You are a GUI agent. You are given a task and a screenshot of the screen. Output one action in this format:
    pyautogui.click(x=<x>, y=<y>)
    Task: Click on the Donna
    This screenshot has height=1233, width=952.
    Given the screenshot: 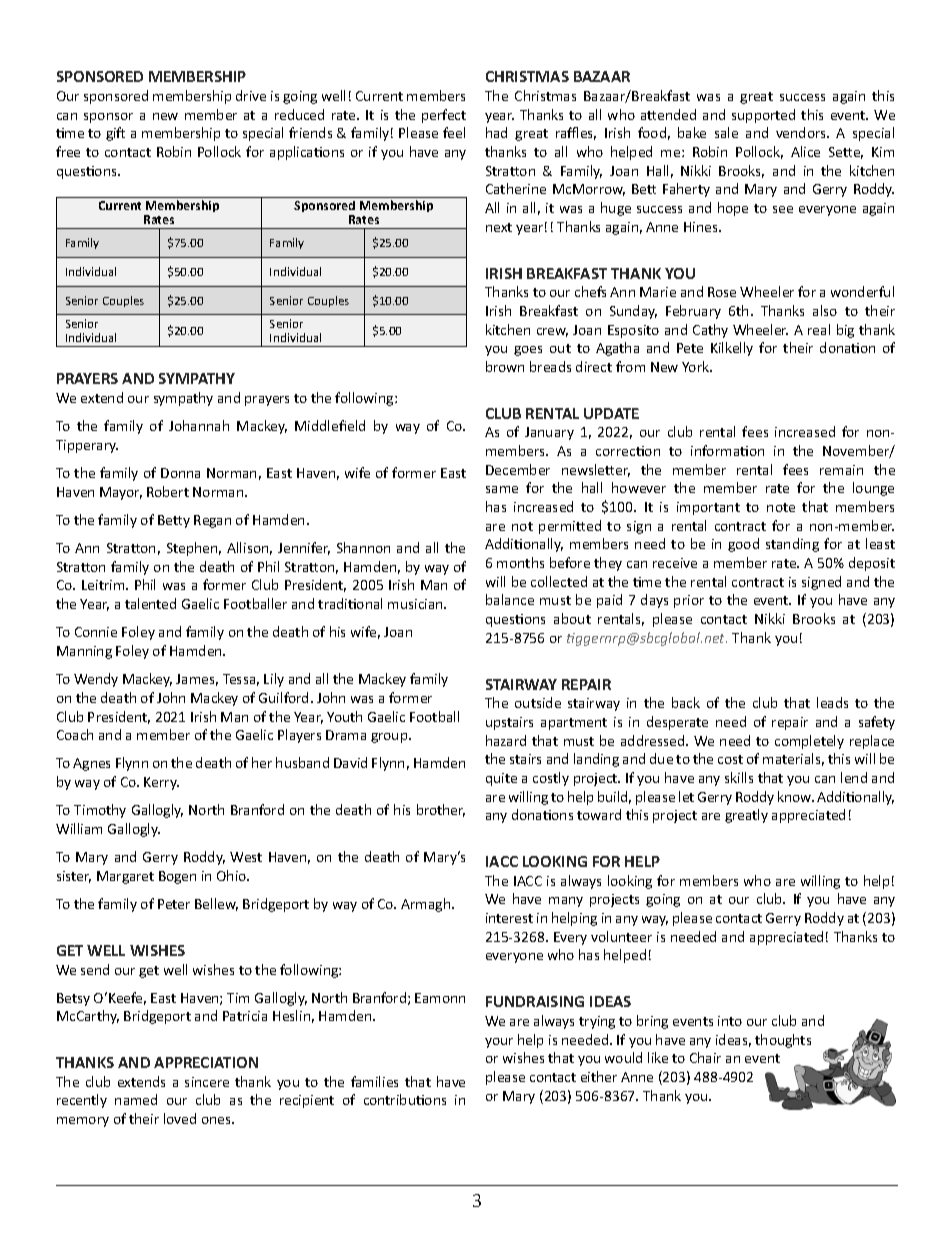 What is the action you would take?
    pyautogui.click(x=180, y=473)
